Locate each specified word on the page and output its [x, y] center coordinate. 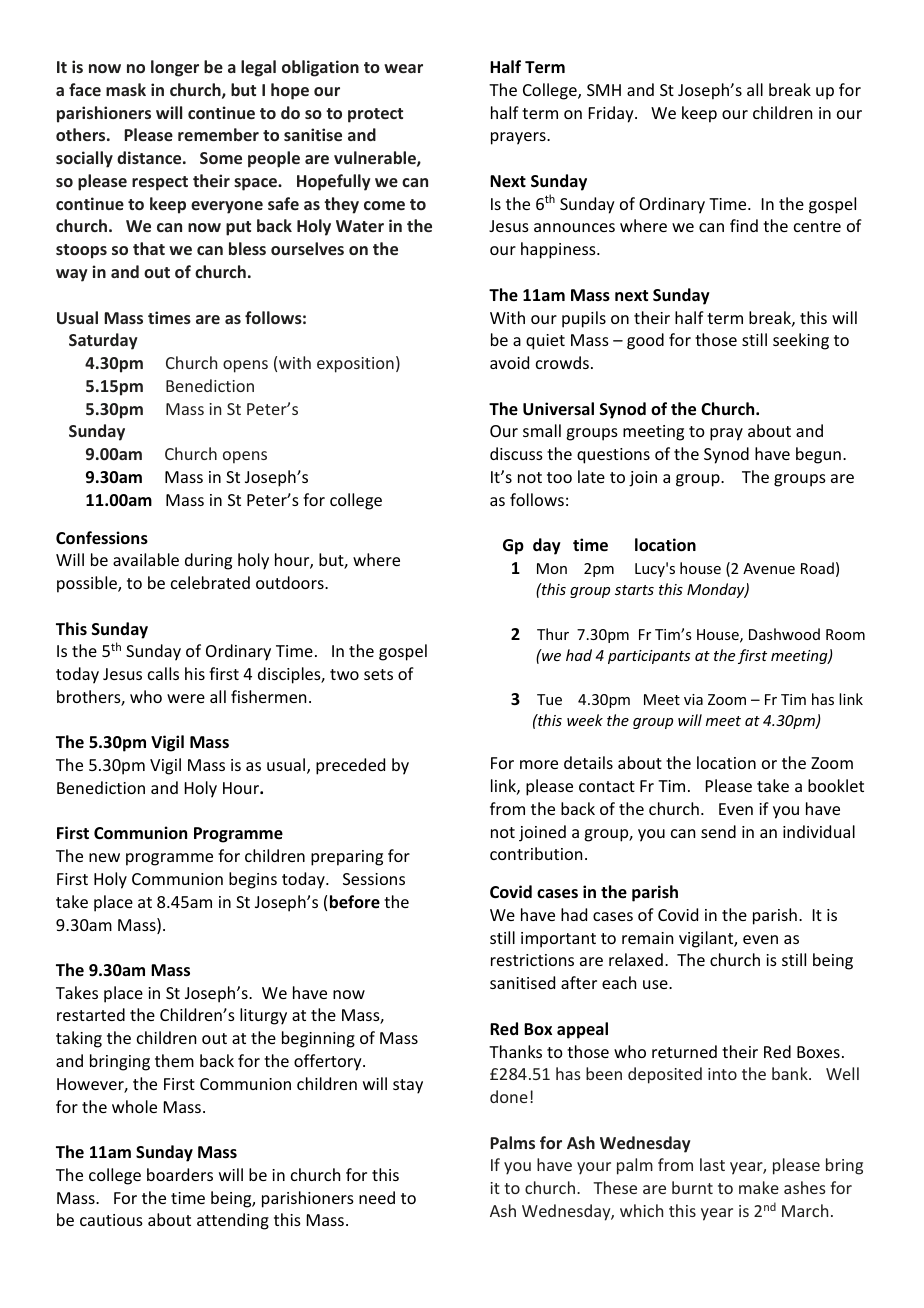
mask [126, 89]
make [759, 1187]
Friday [612, 114]
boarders [180, 1174]
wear [403, 68]
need [377, 1197]
